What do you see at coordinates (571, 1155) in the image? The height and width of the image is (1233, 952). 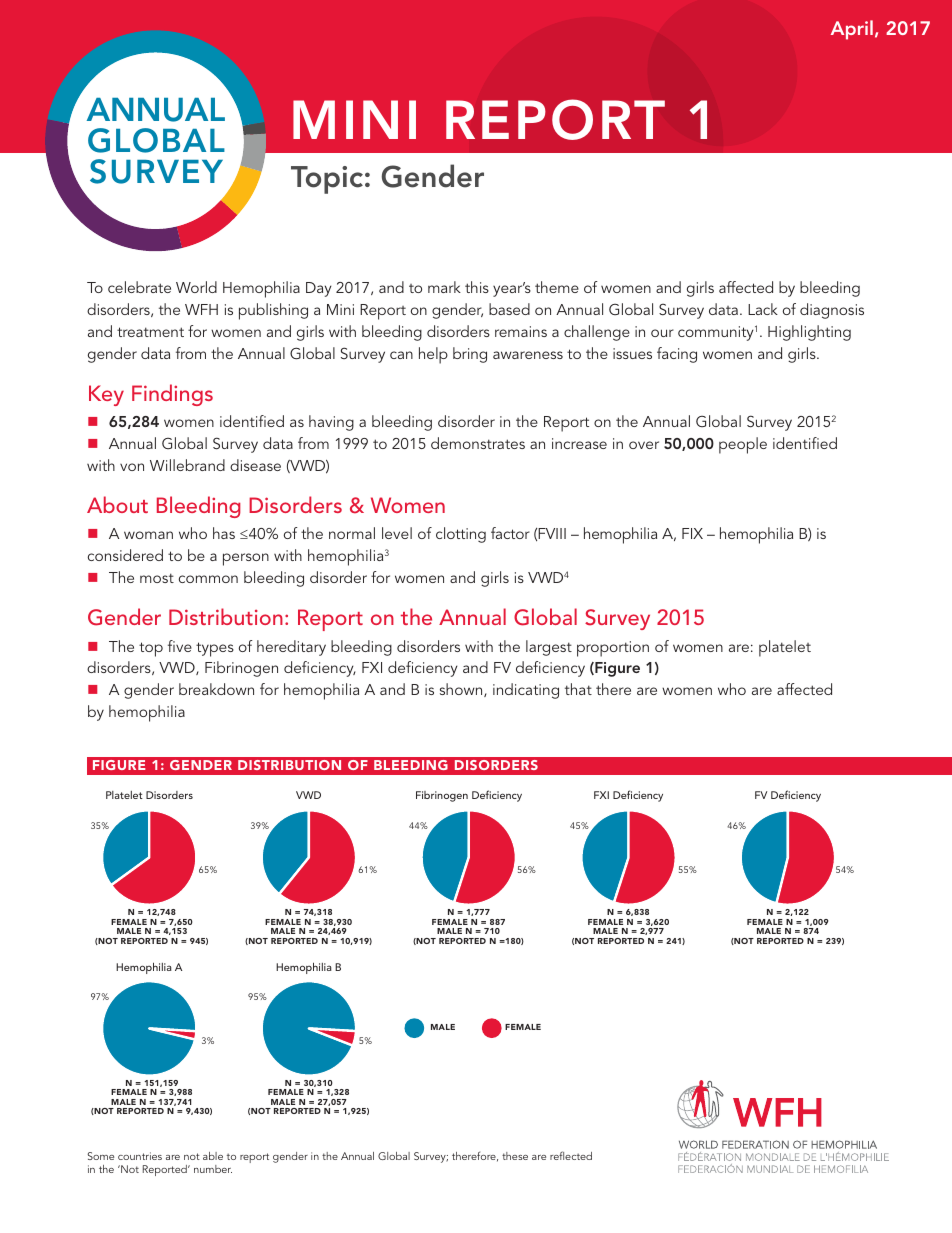 I see `reflected` at bounding box center [571, 1155].
